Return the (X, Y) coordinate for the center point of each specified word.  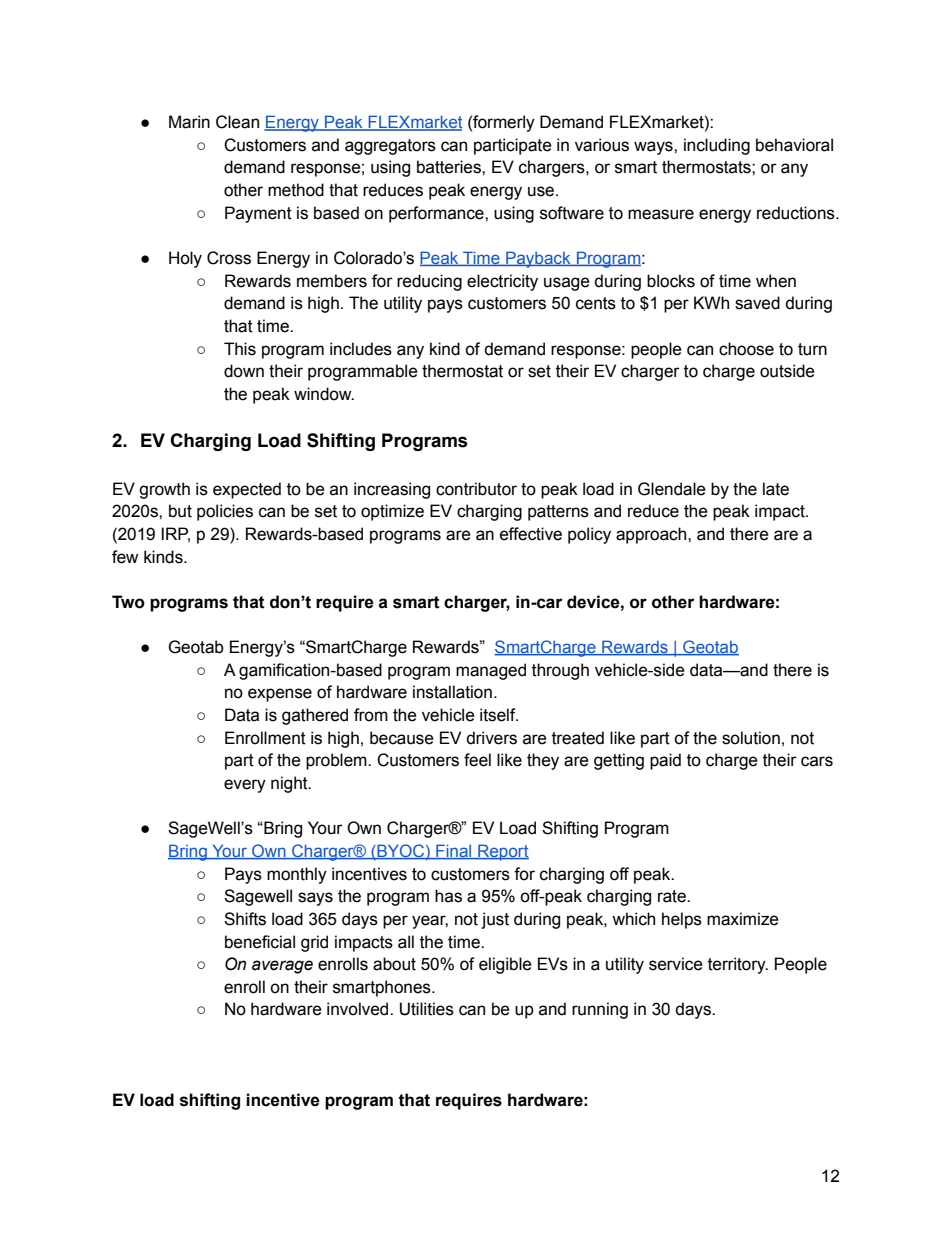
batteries (450, 167)
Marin (189, 122)
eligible (505, 965)
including (717, 146)
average (282, 967)
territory (738, 965)
